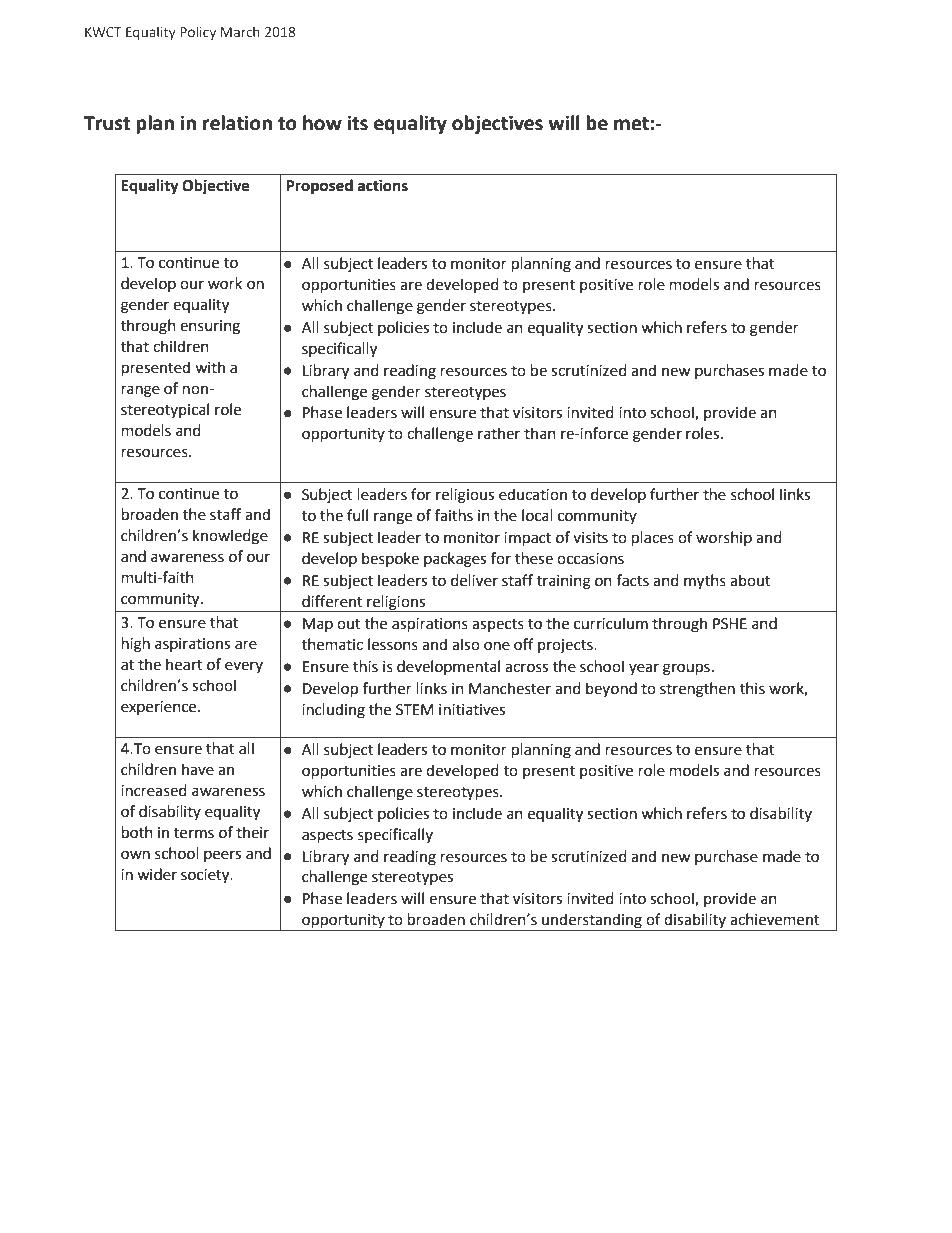 The image size is (952, 1233). Describe the element at coordinates (322, 123) in the image. I see `how` at that location.
